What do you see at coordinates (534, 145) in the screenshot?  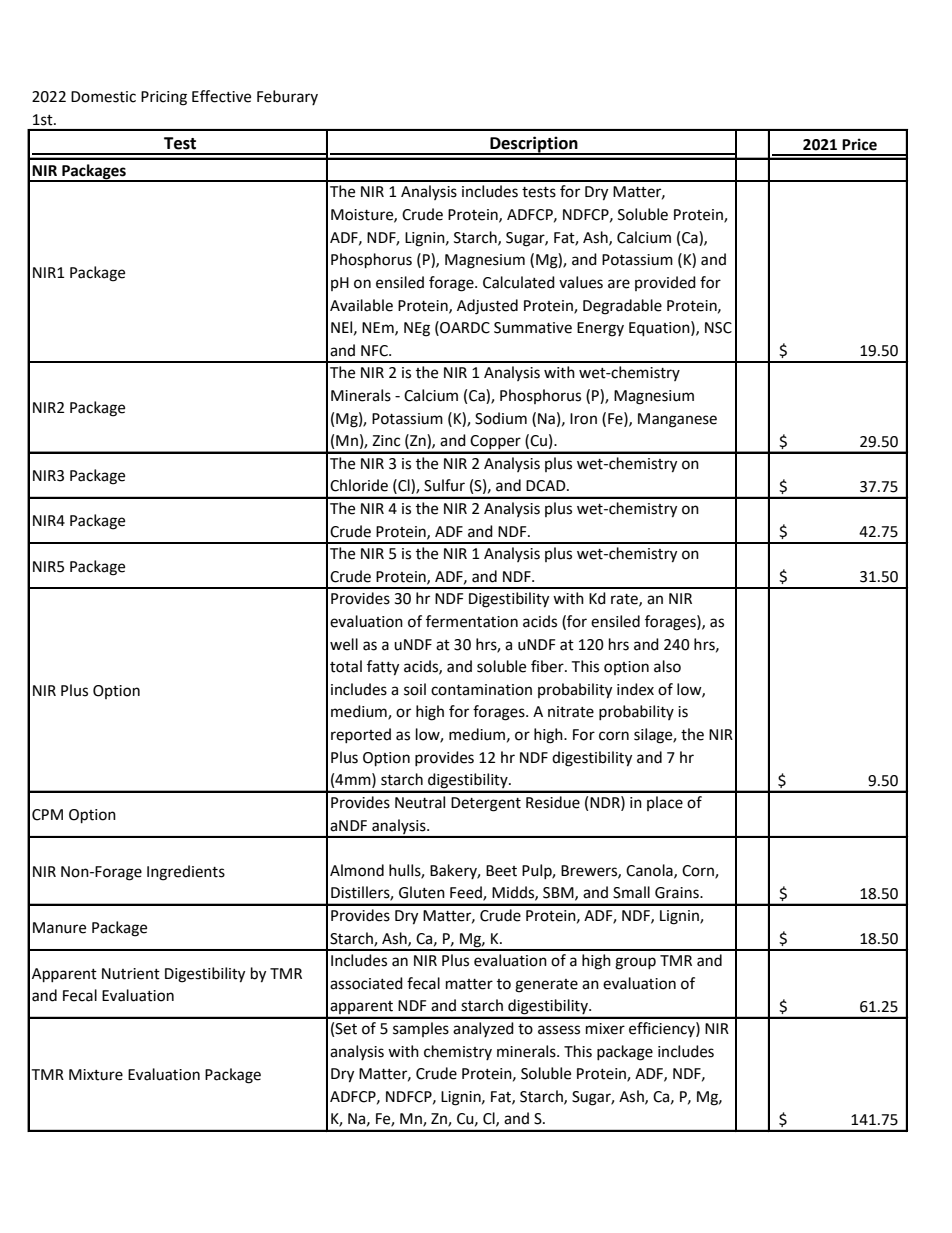 I see `Description` at bounding box center [534, 145].
